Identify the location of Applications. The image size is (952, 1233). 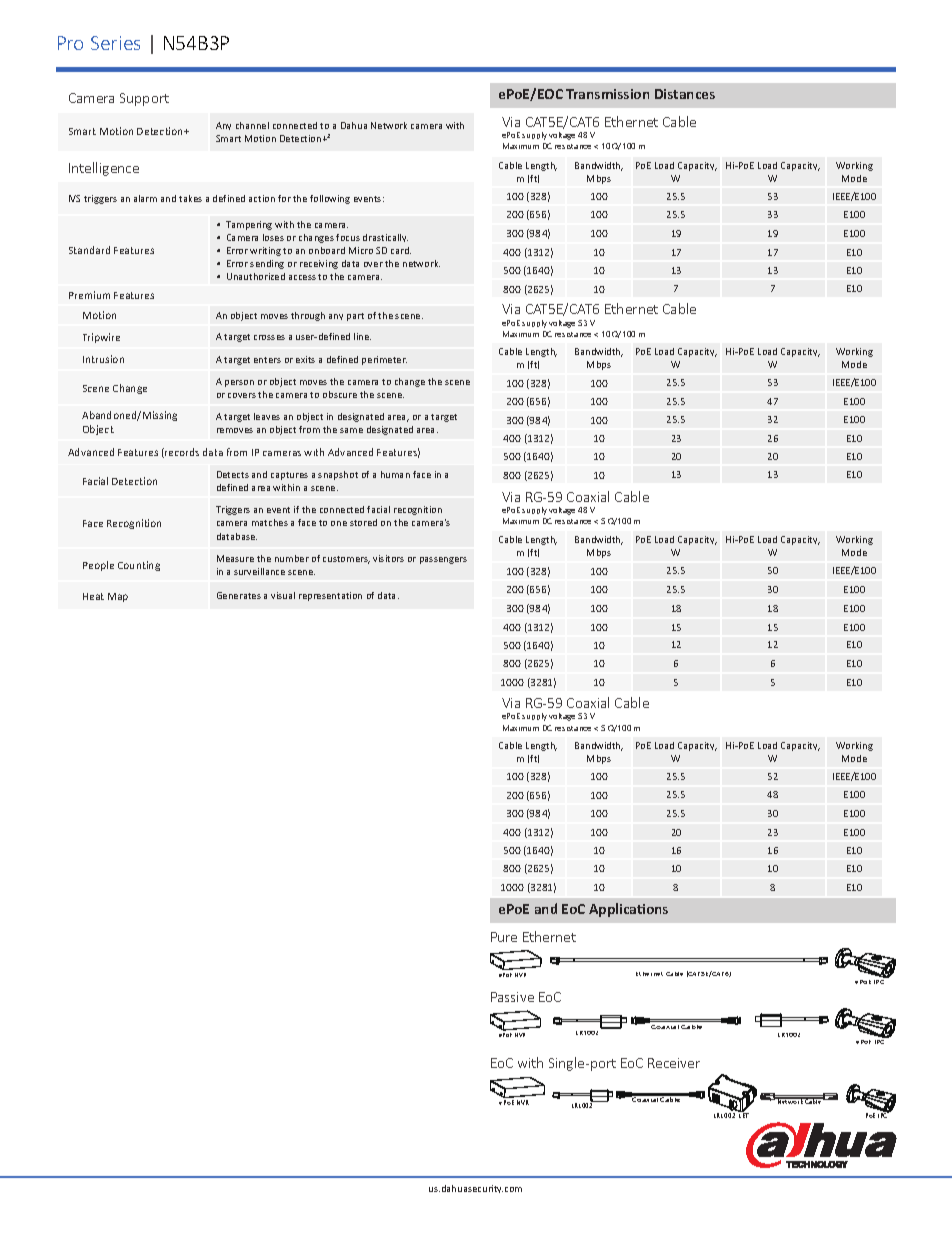
(628, 910).
